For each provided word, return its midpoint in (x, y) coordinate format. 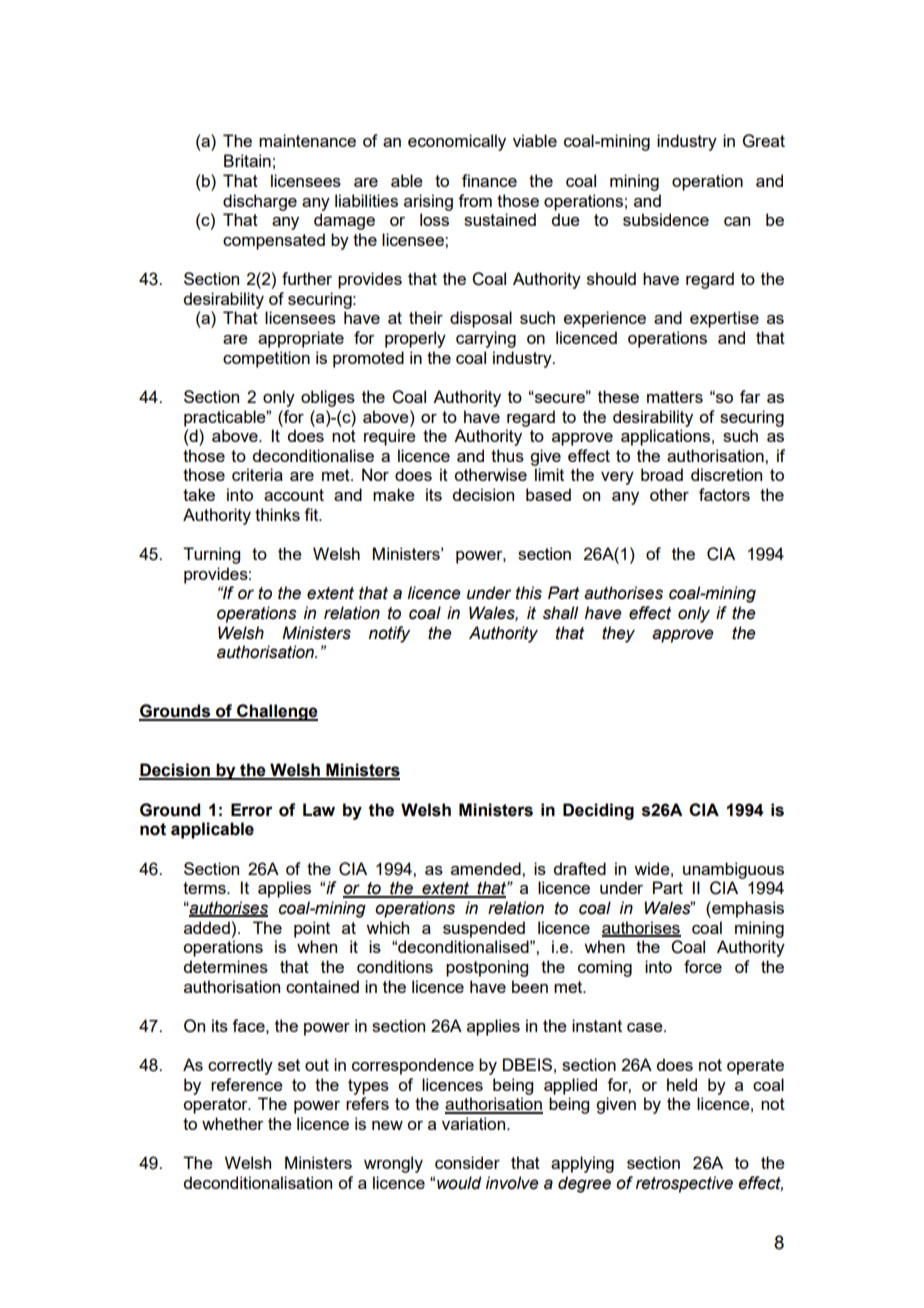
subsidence (666, 219)
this (529, 593)
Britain (247, 160)
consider (467, 1162)
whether (233, 1123)
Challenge (276, 712)
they (618, 634)
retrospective (684, 1184)
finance (489, 180)
